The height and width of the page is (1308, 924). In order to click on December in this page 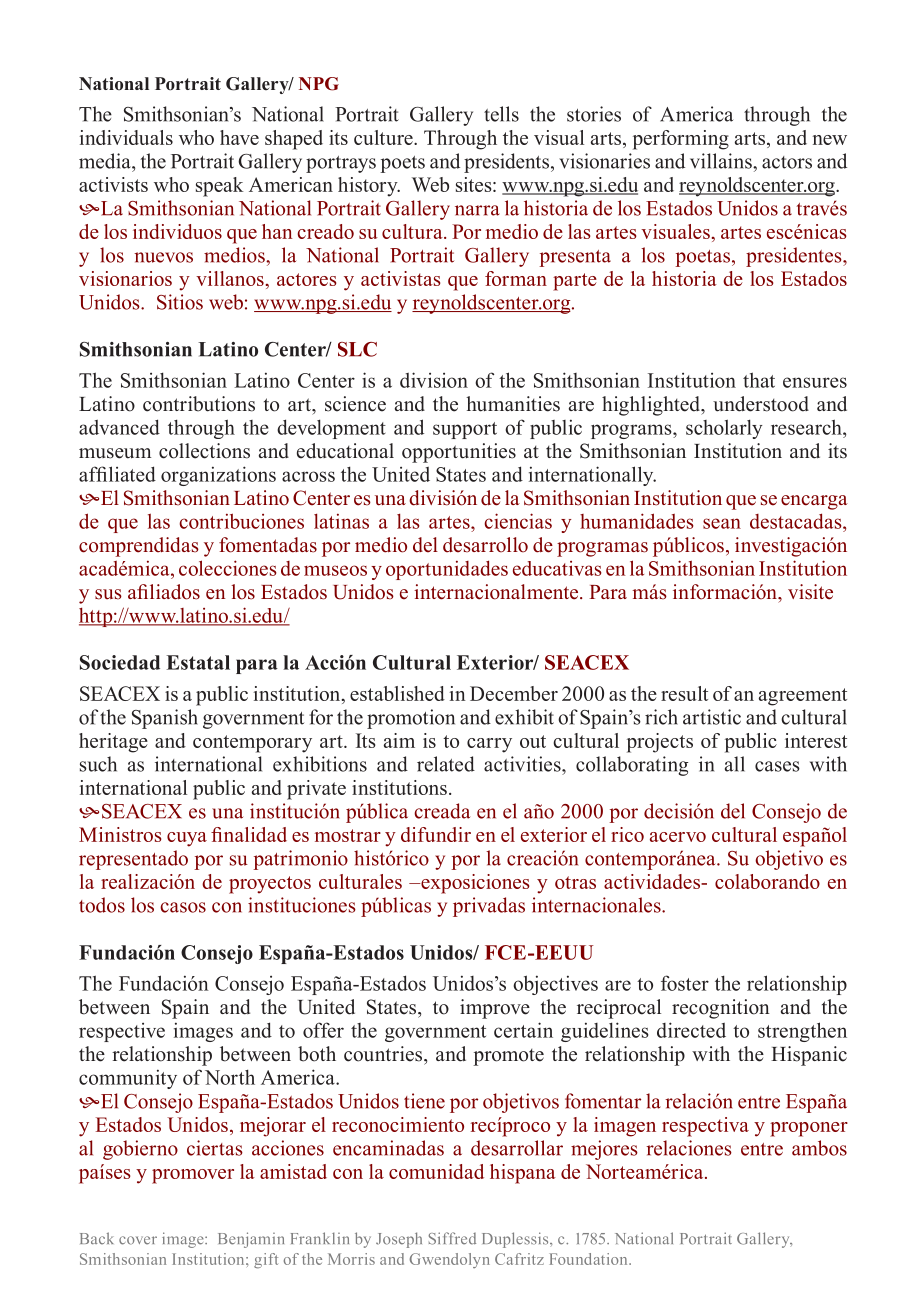, I will do `click(514, 693)`.
